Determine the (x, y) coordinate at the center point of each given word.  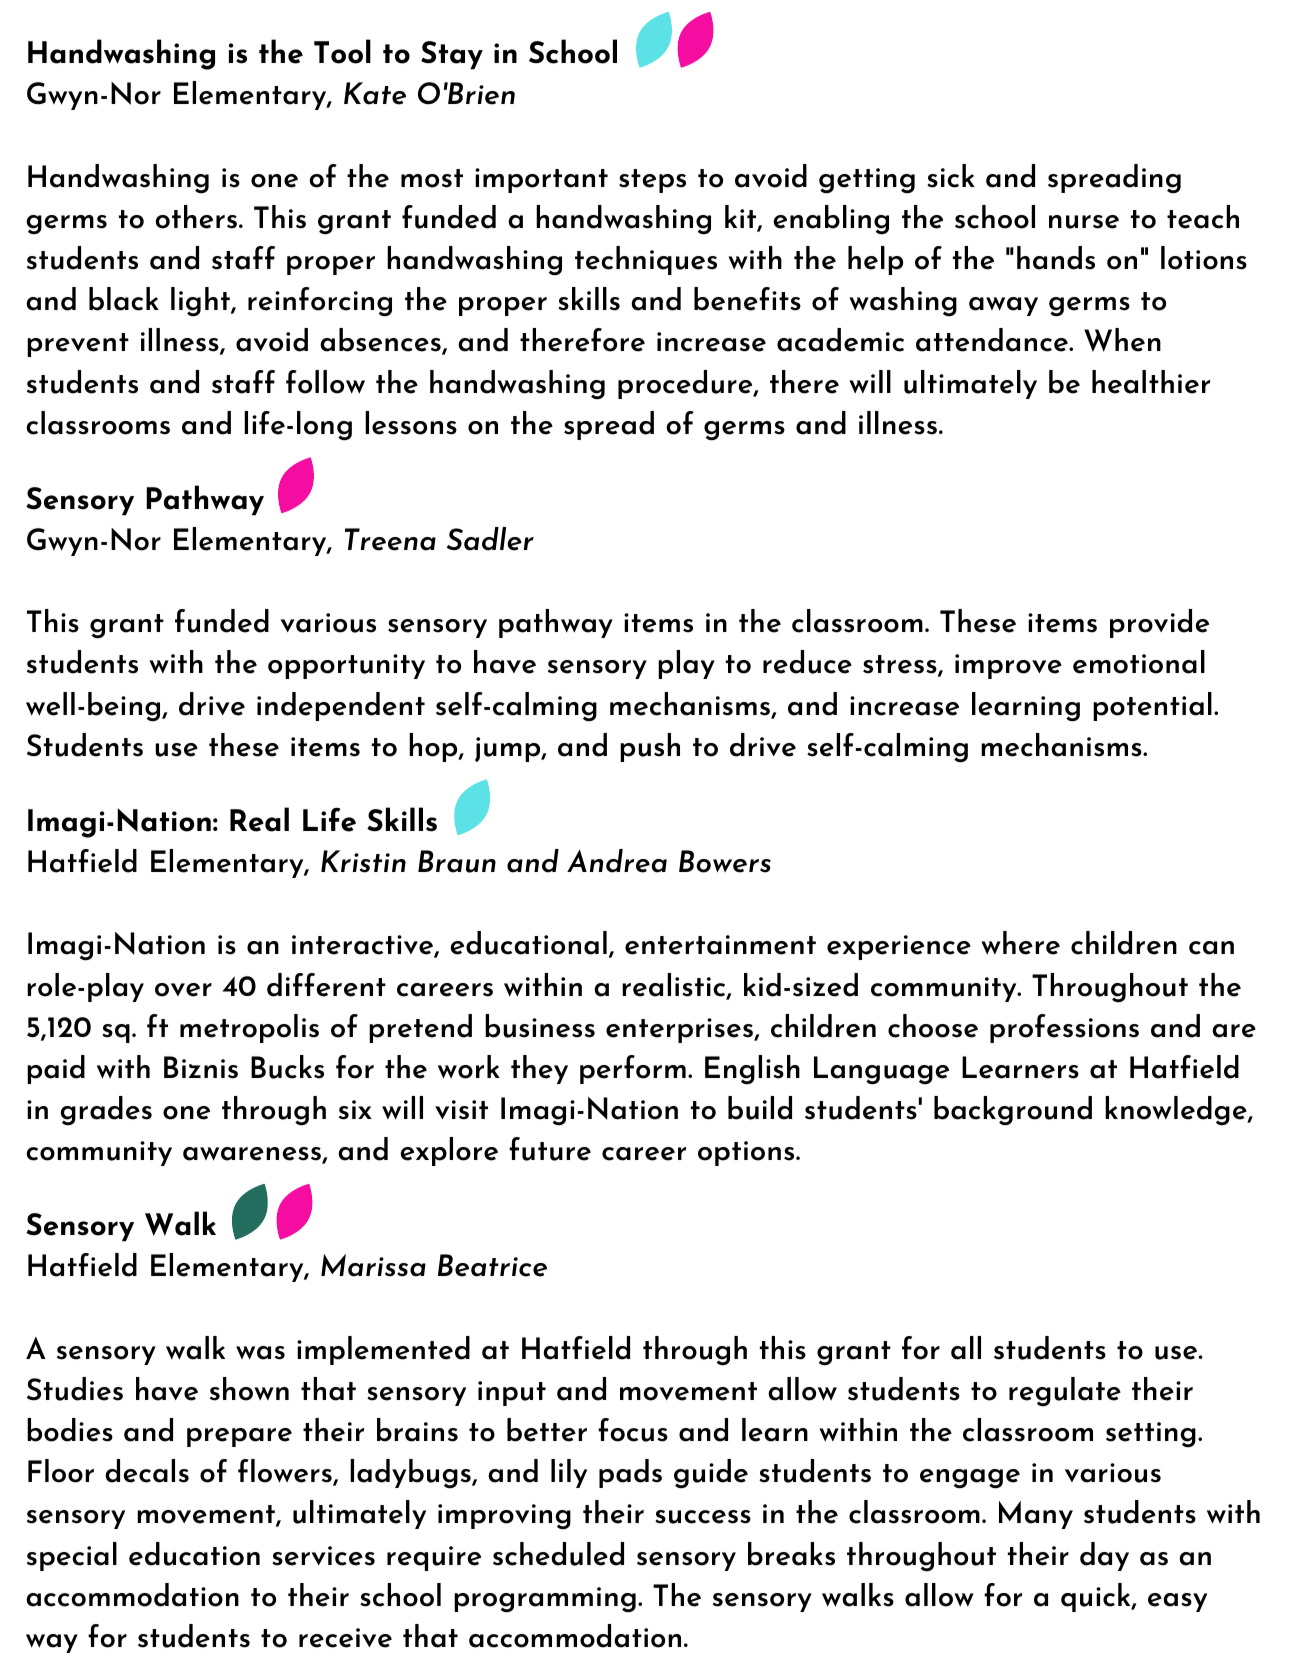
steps (652, 181)
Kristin (363, 861)
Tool (342, 51)
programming (545, 1600)
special (72, 1556)
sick (951, 176)
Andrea (617, 861)
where (1020, 943)
